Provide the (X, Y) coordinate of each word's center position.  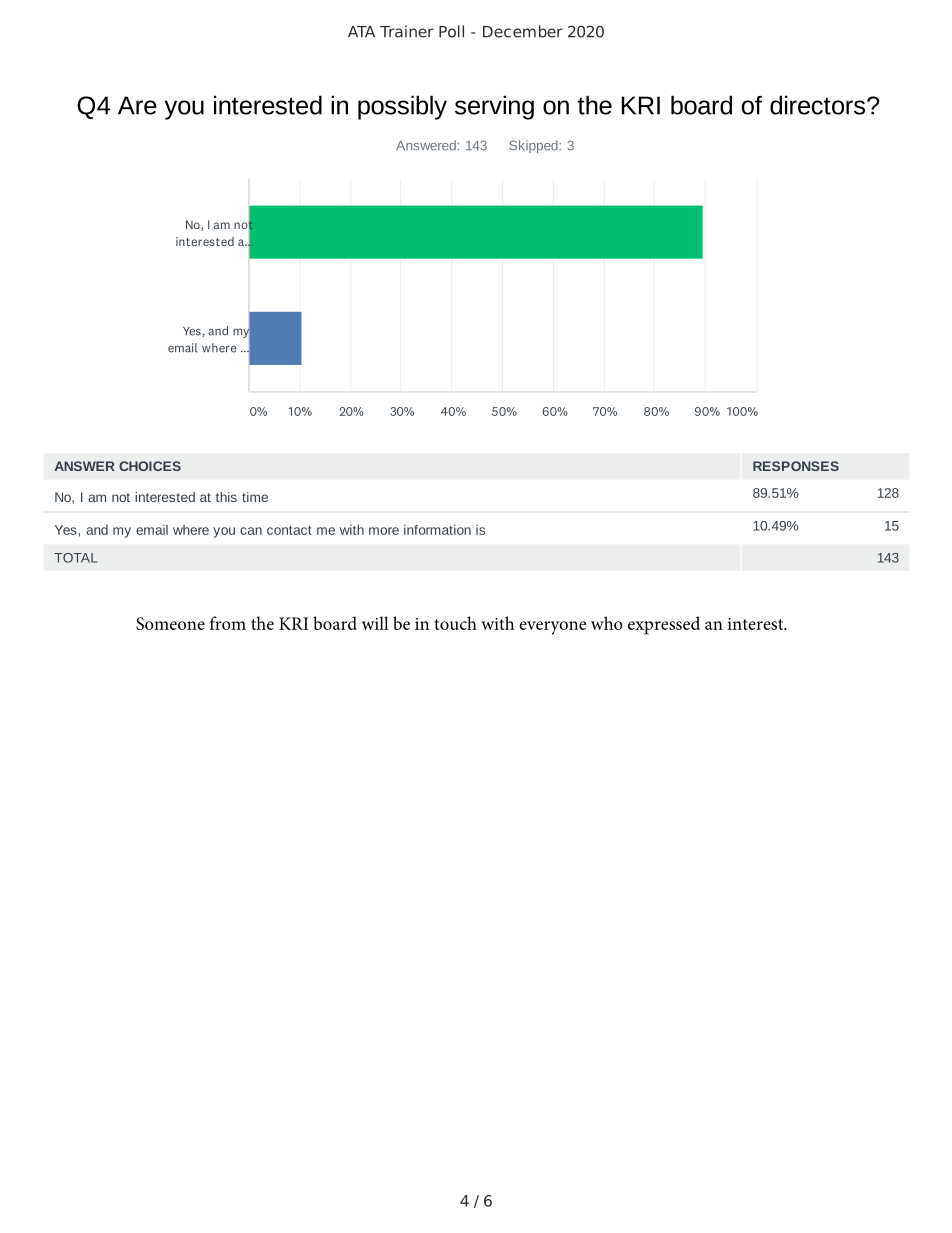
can (251, 531)
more (384, 531)
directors (817, 105)
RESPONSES (796, 466)
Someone (170, 623)
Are (137, 105)
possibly (402, 107)
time (255, 497)
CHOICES (150, 466)
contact (289, 530)
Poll (451, 31)
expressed (664, 625)
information (437, 530)
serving (494, 107)
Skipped (534, 146)
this (226, 497)
